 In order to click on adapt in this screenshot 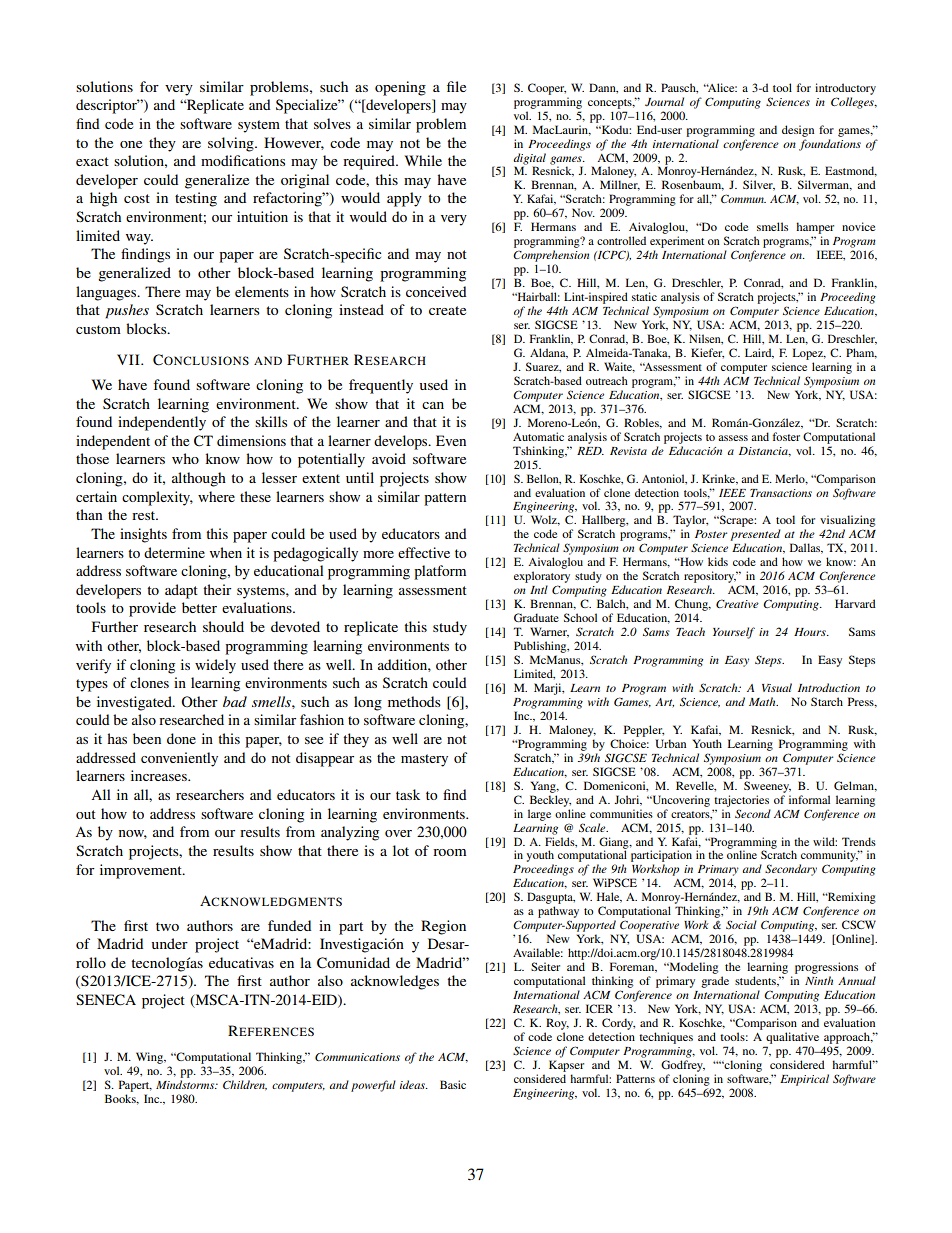, I will do `click(181, 591)`.
